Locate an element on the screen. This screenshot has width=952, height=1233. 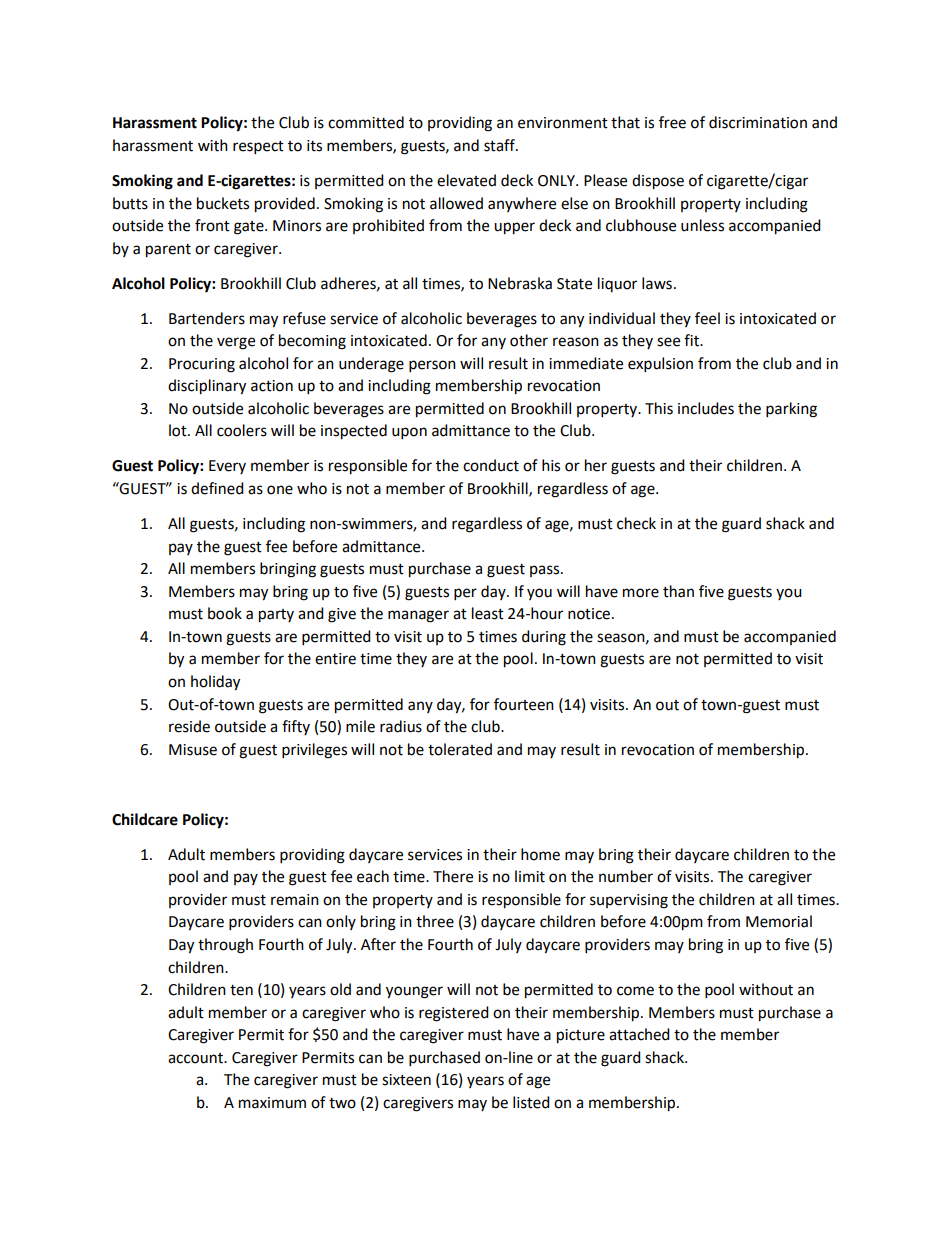
free is located at coordinates (672, 122).
